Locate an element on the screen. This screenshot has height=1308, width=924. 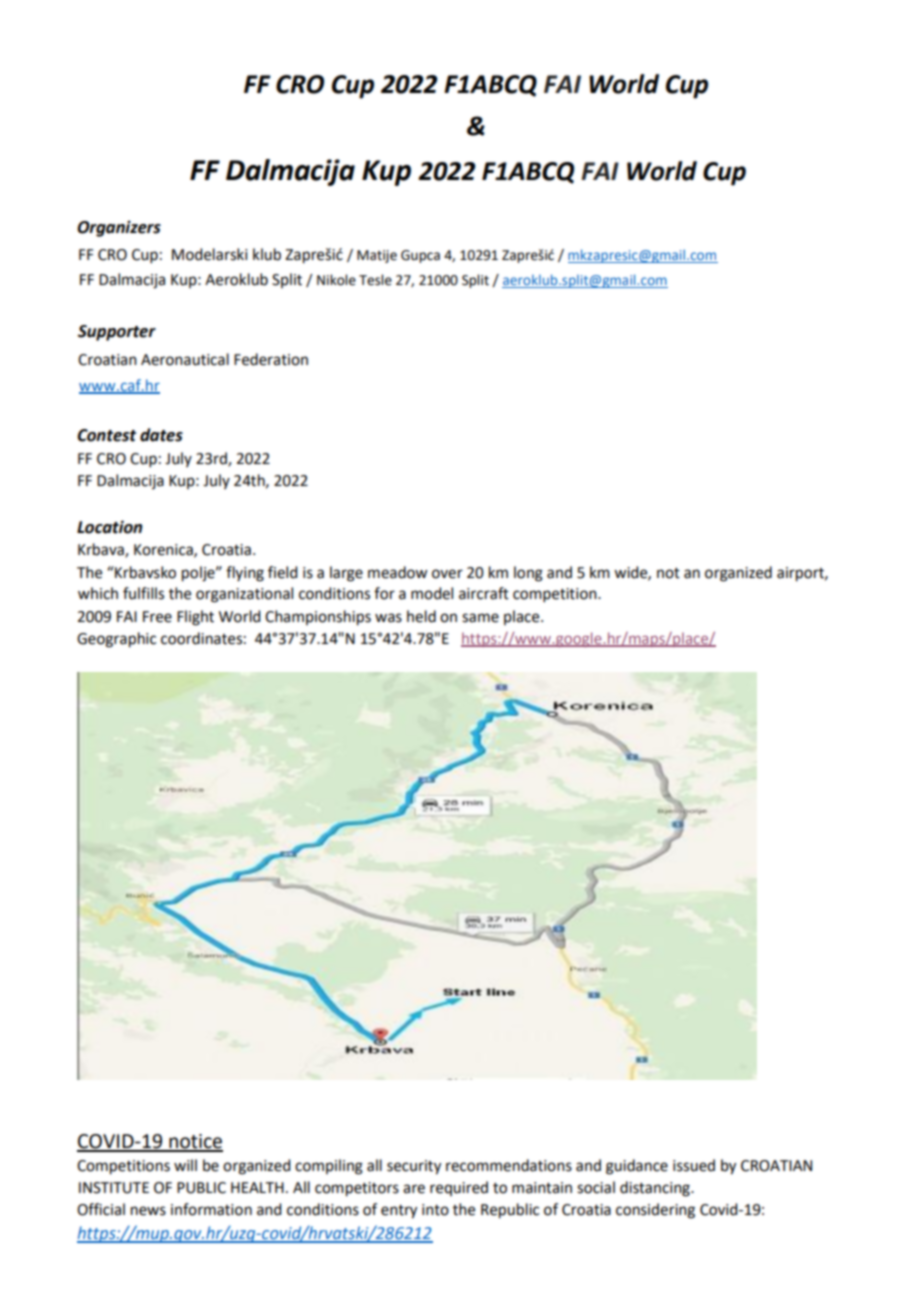
Organizers is located at coordinates (119, 228).
